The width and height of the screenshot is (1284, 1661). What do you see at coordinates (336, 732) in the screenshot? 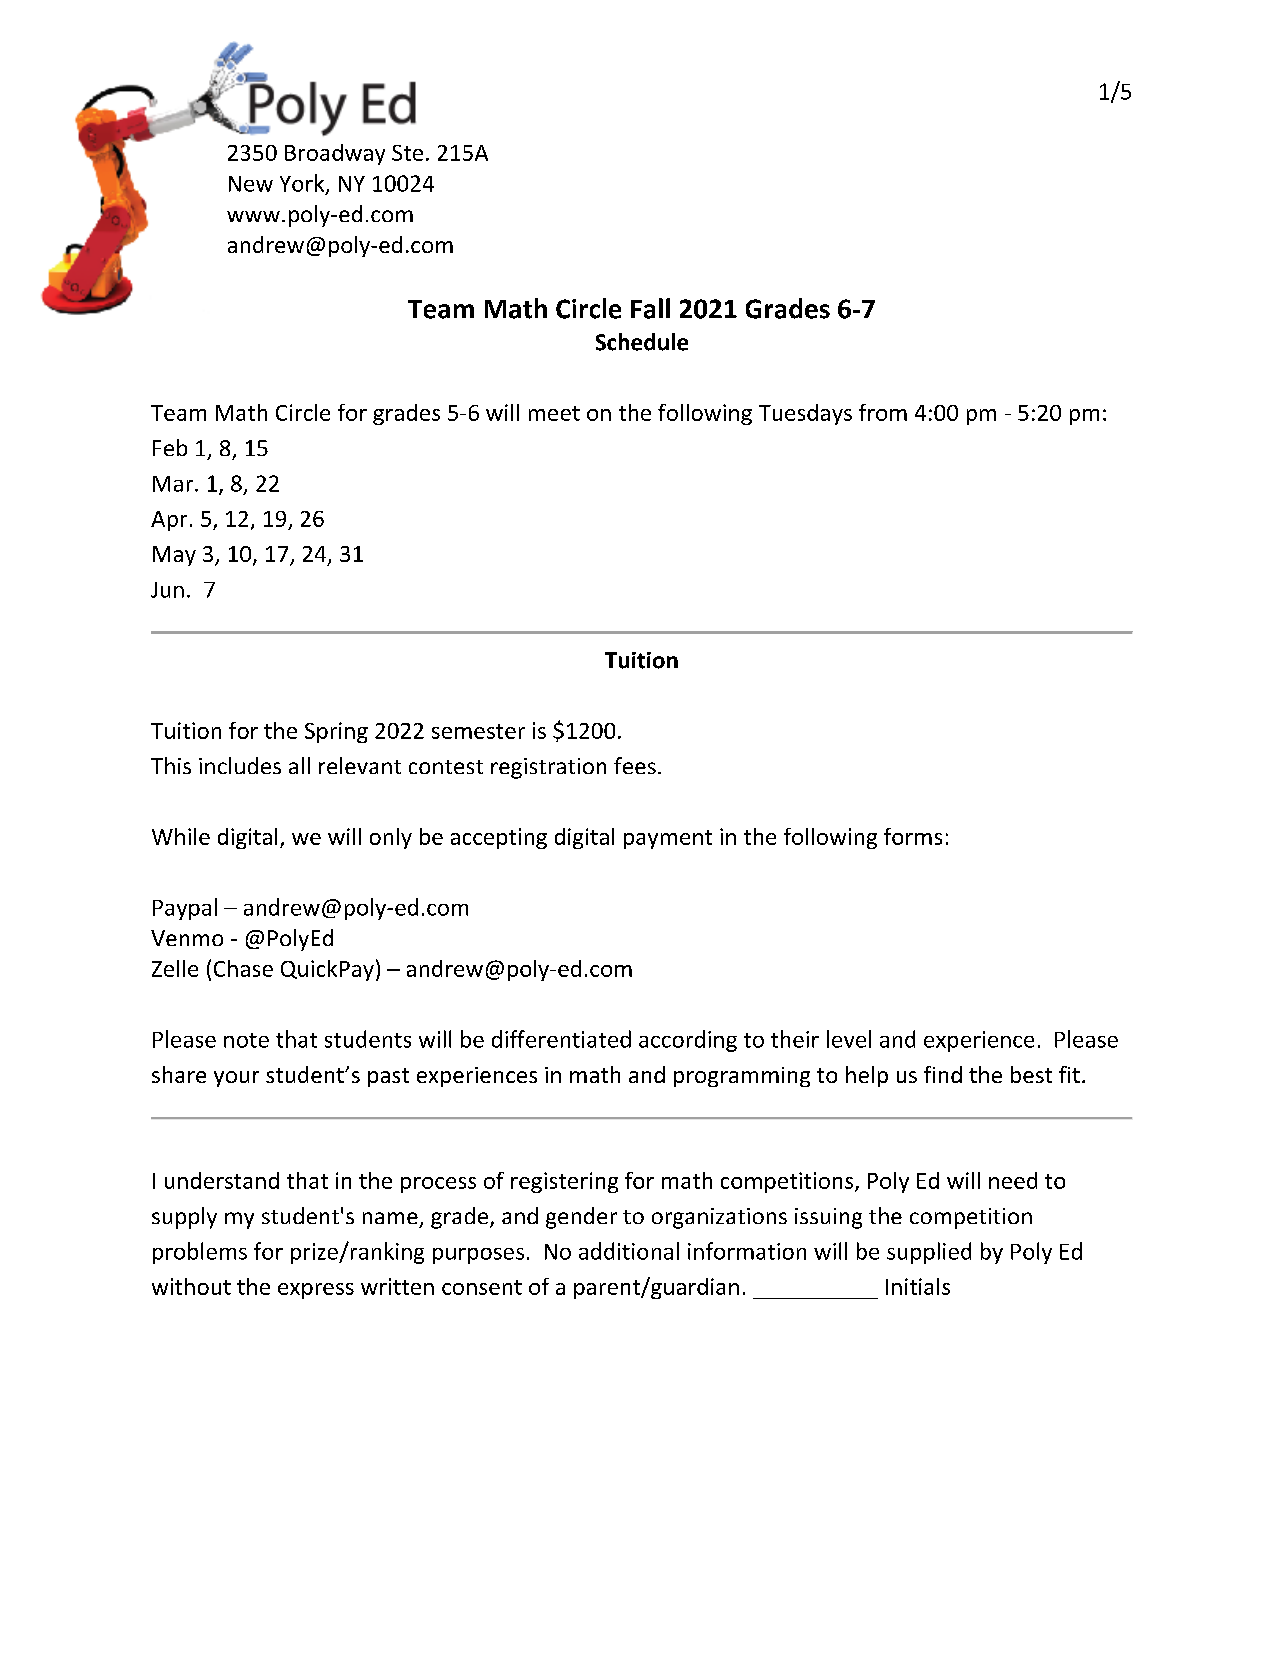
I see `Spring` at bounding box center [336, 732].
